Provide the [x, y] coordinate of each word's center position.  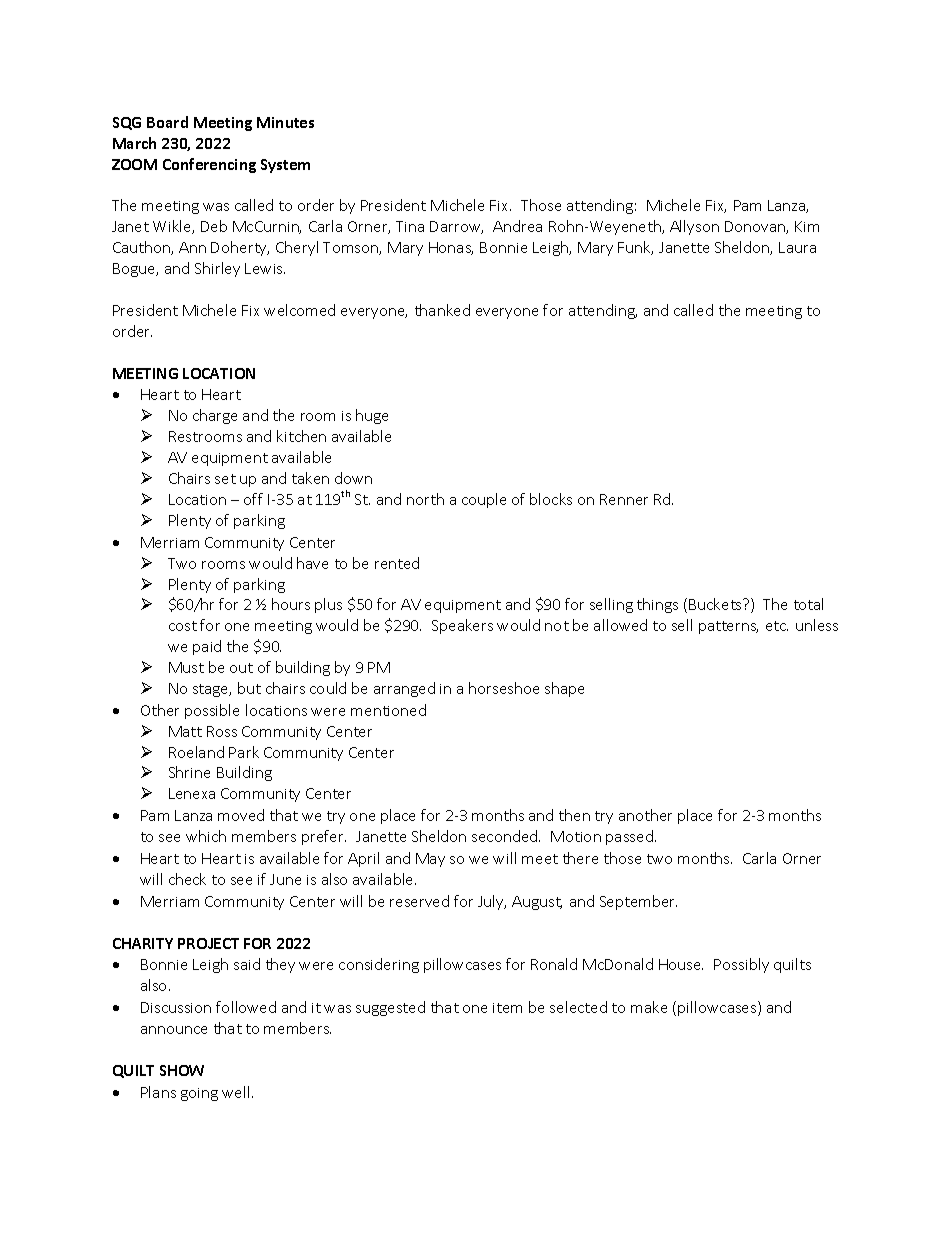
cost [183, 626]
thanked [442, 310]
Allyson [694, 227]
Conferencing [209, 165]
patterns [728, 627]
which [206, 836]
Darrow [456, 227]
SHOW [182, 1070]
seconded [506, 836]
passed [629, 837]
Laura [797, 247]
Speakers [462, 626]
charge [215, 416]
